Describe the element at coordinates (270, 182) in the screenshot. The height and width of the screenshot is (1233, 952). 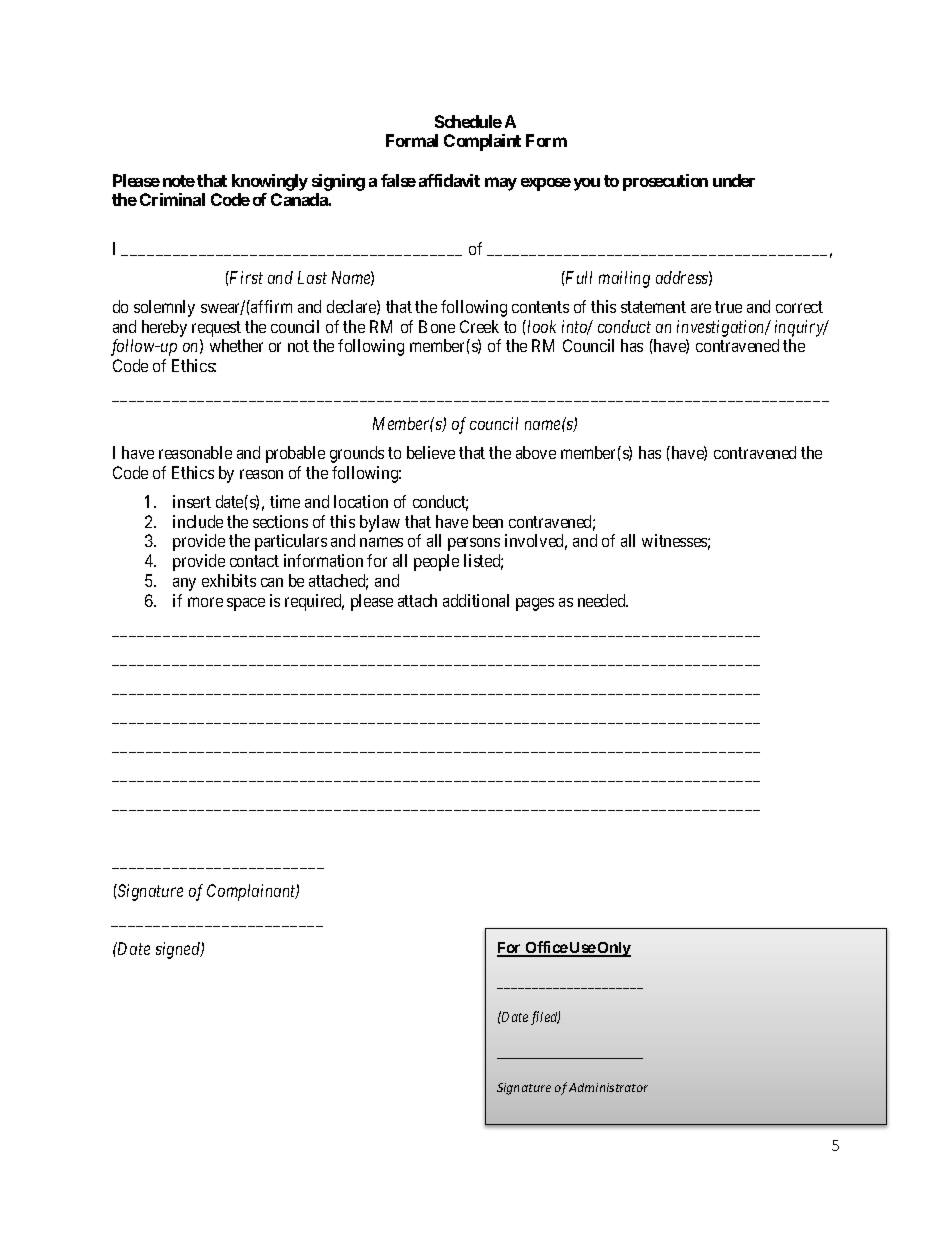
I see `knowingly` at that location.
